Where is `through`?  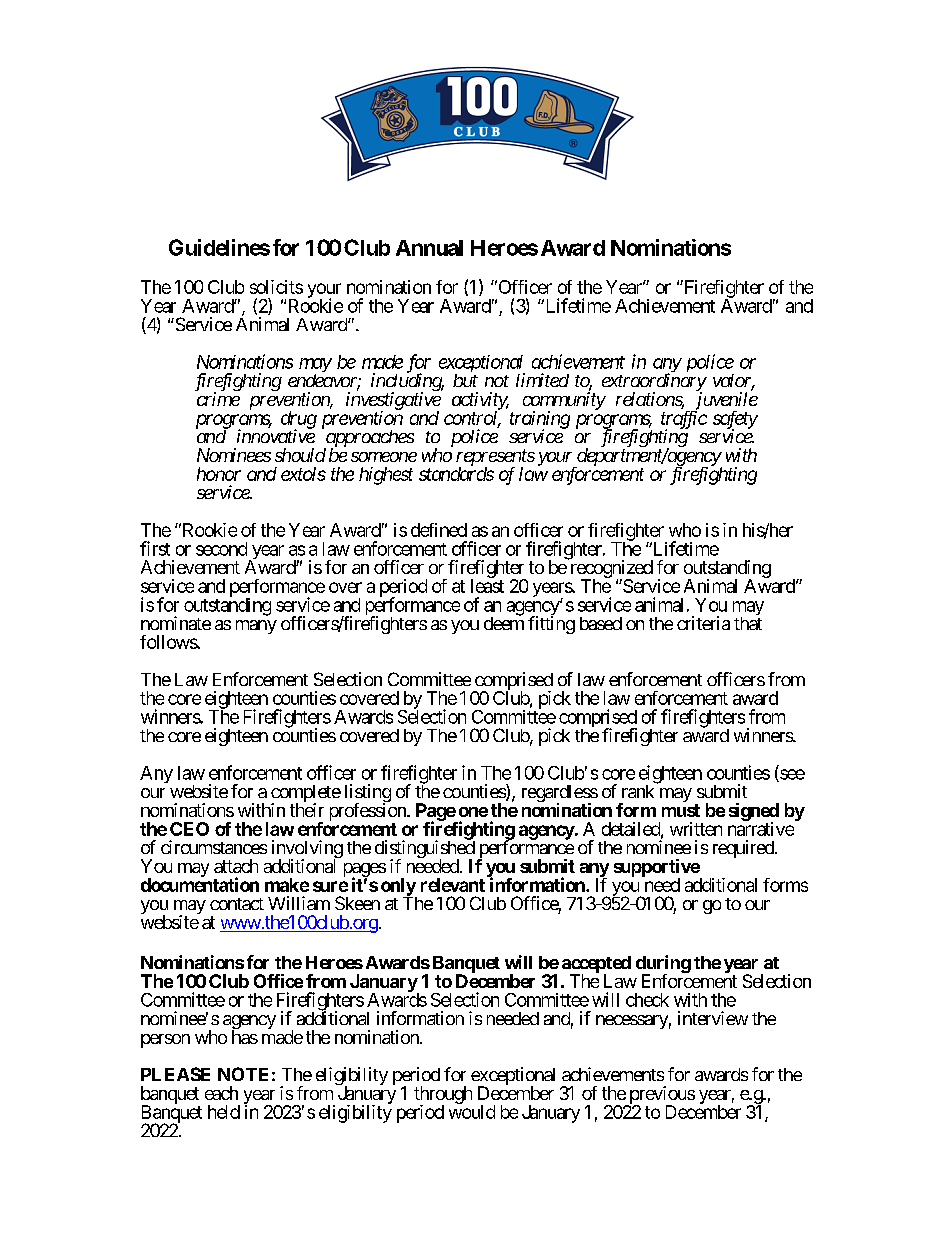 through is located at coordinates (443, 1096).
